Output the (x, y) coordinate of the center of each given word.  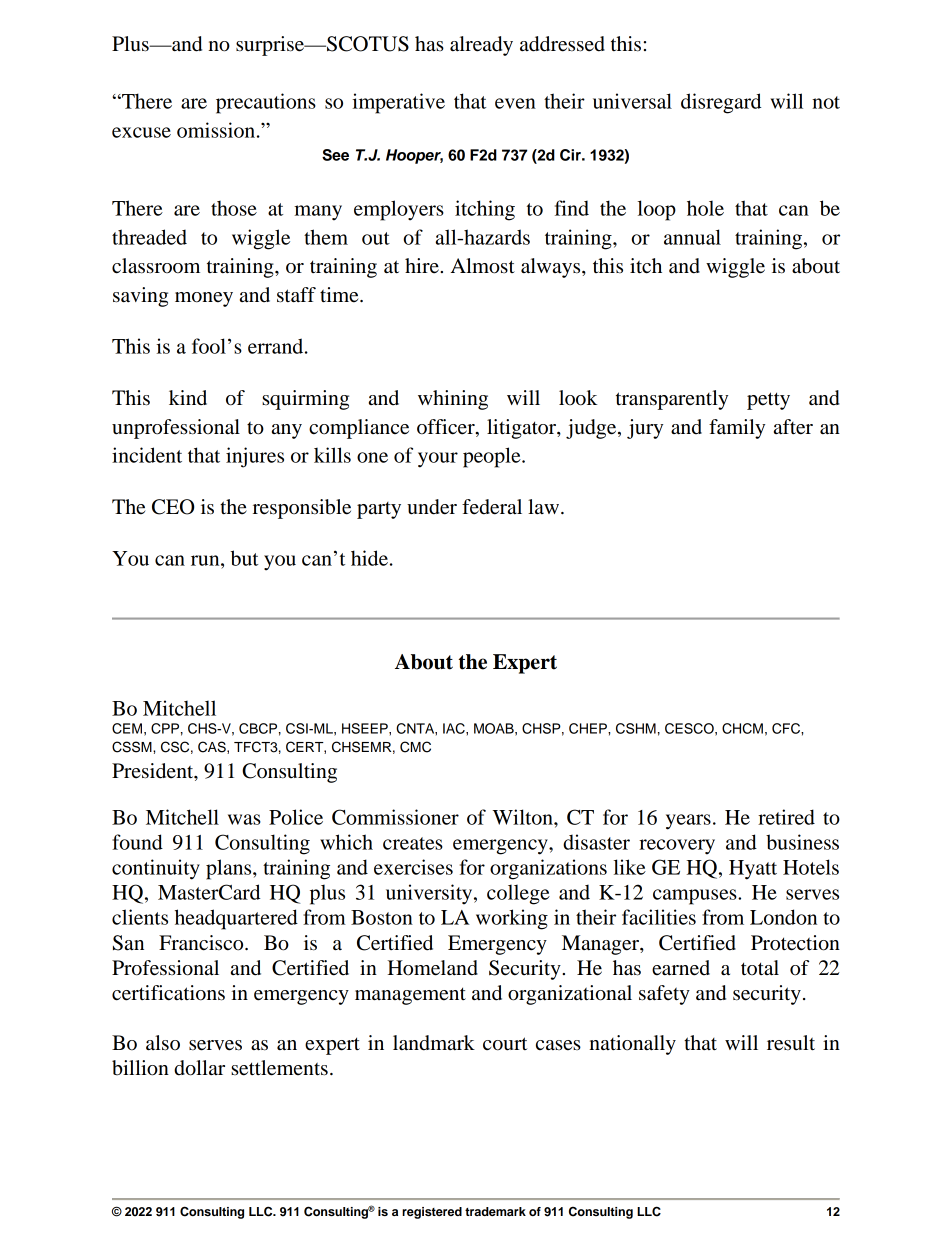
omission (217, 130)
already (481, 46)
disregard (721, 103)
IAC (455, 728)
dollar (199, 1068)
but (244, 558)
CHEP (589, 728)
